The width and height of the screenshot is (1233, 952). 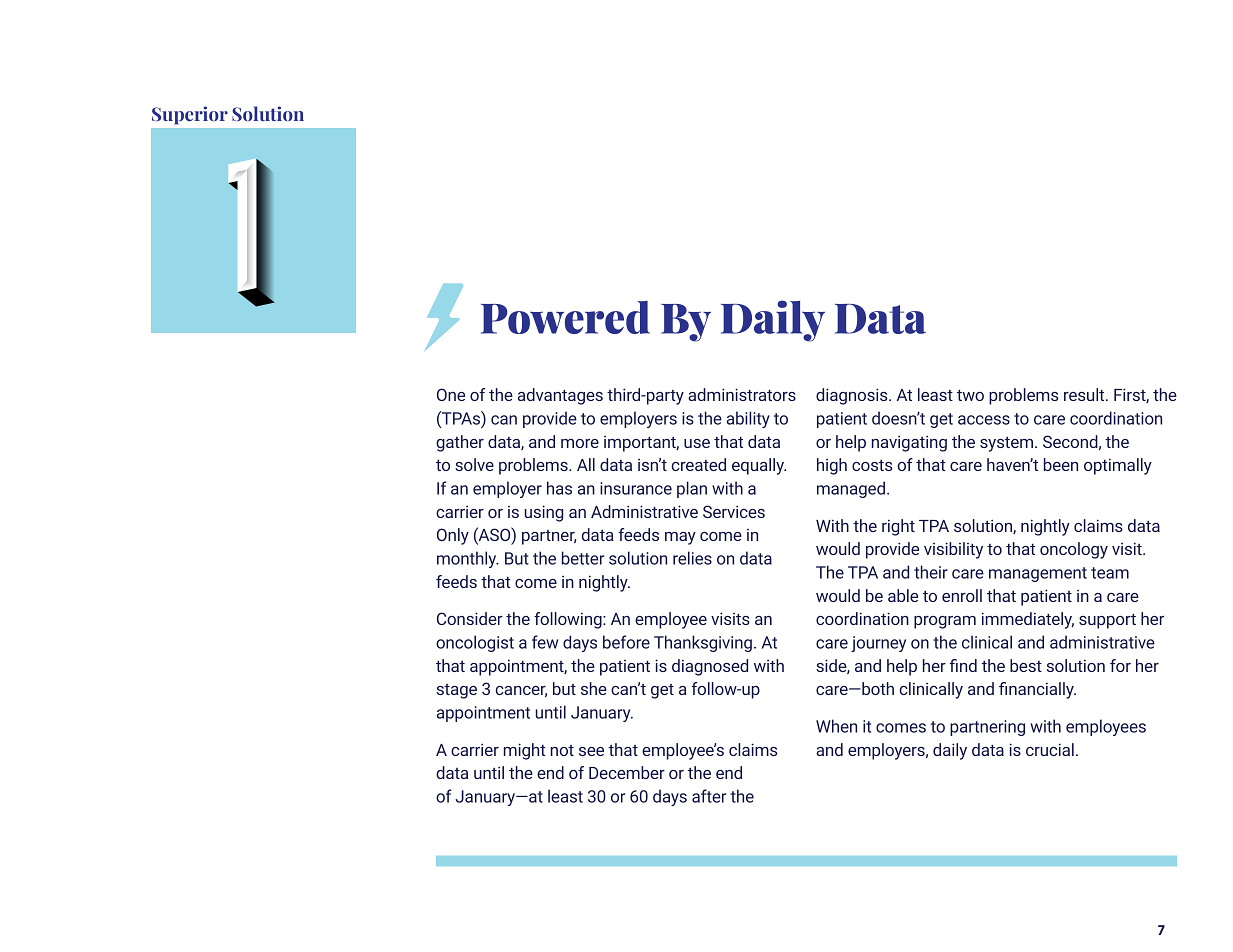 I want to click on might, so click(x=525, y=751).
